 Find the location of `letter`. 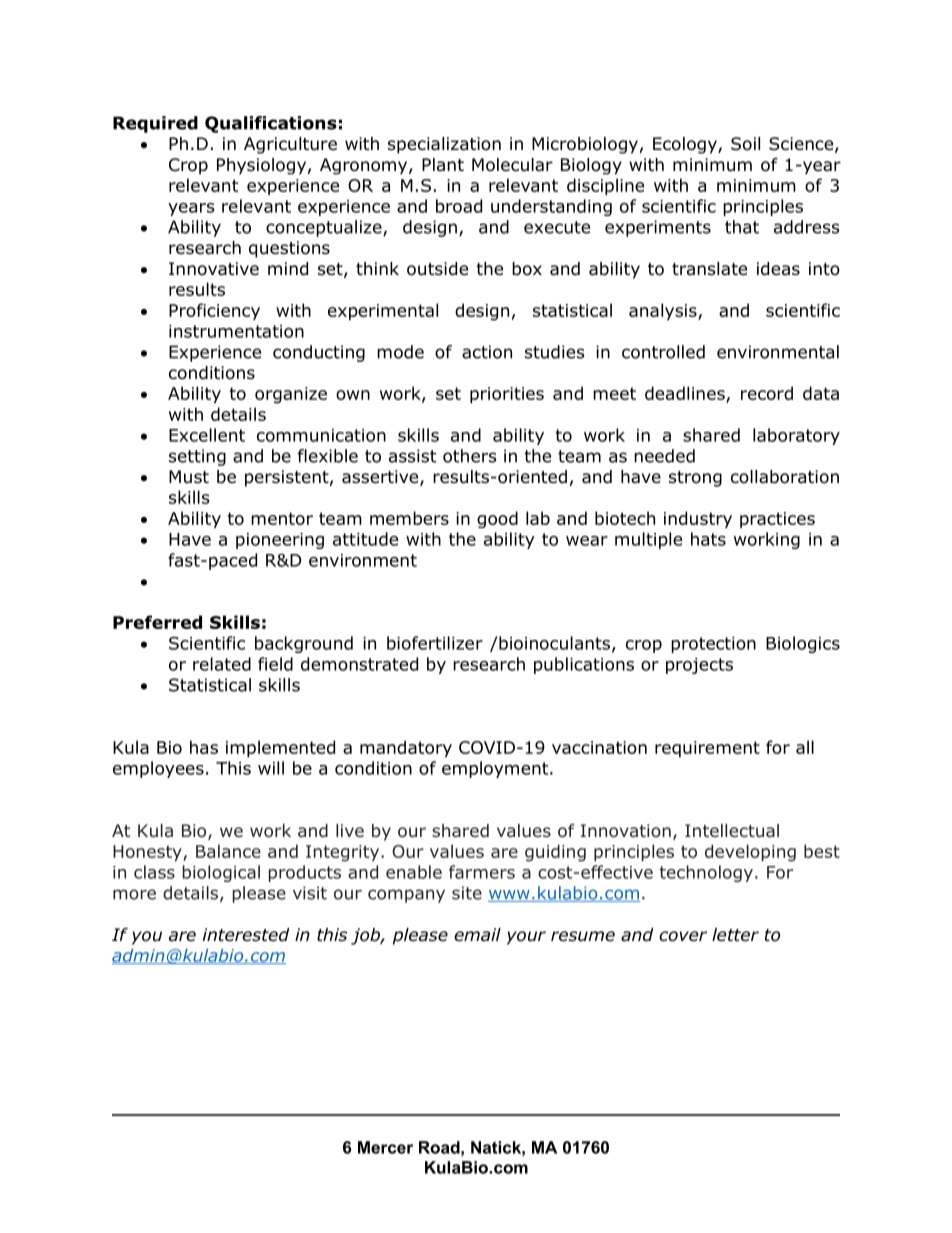

letter is located at coordinates (735, 935).
